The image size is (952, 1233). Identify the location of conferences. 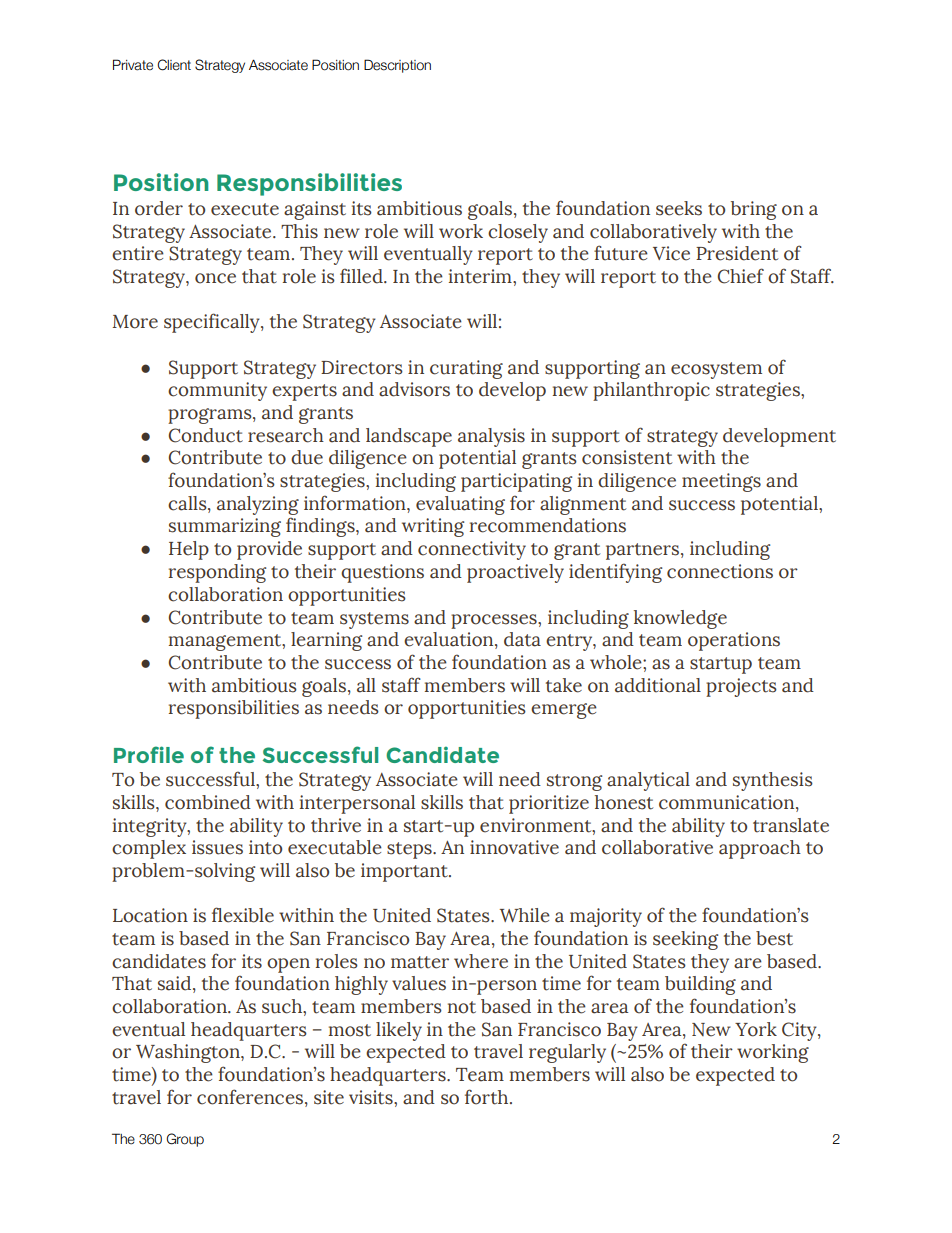
(250, 1097).
